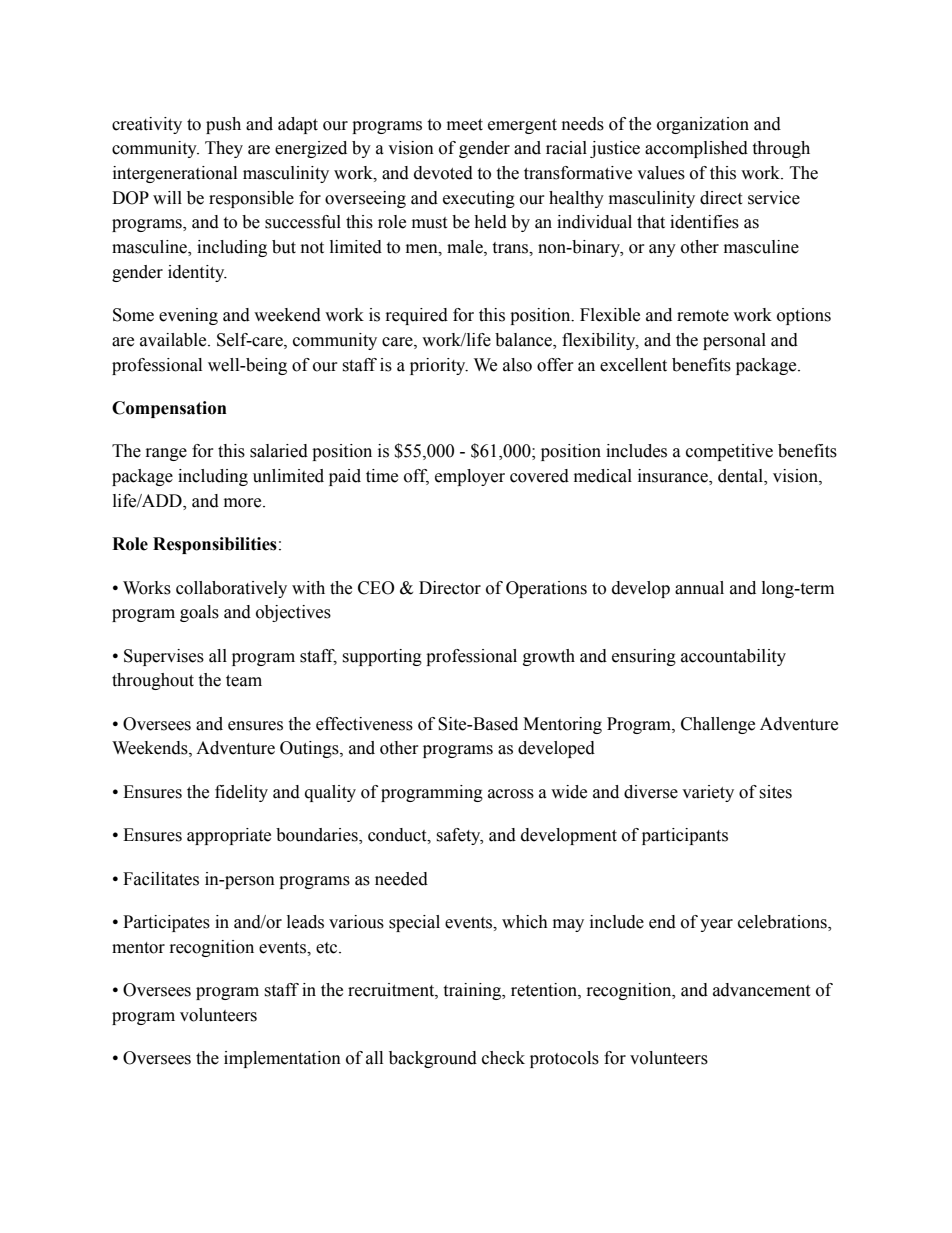 This screenshot has width=952, height=1233. What do you see at coordinates (503, 1058) in the screenshot?
I see `check` at bounding box center [503, 1058].
